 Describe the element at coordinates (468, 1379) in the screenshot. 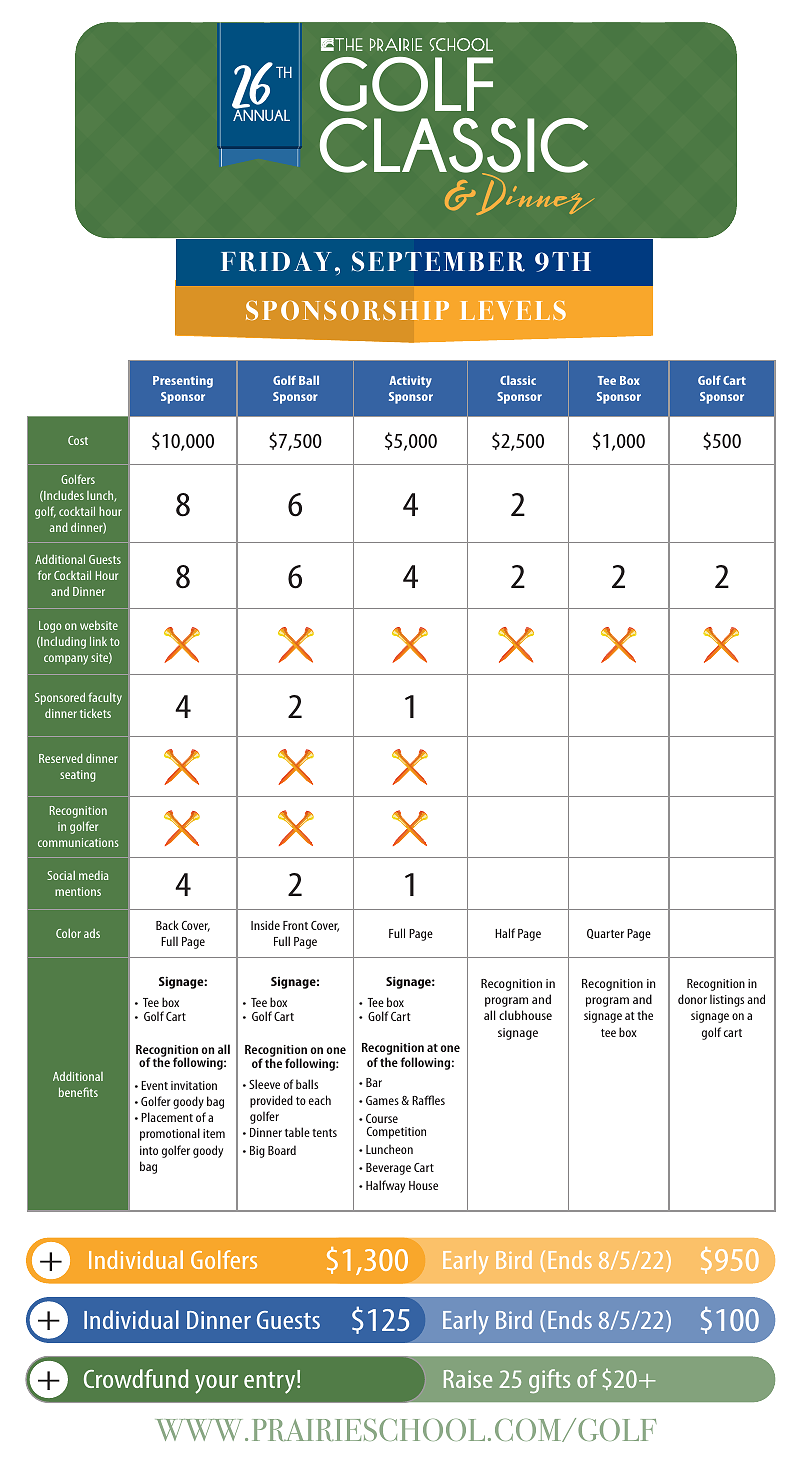

I see `Raise` at that location.
